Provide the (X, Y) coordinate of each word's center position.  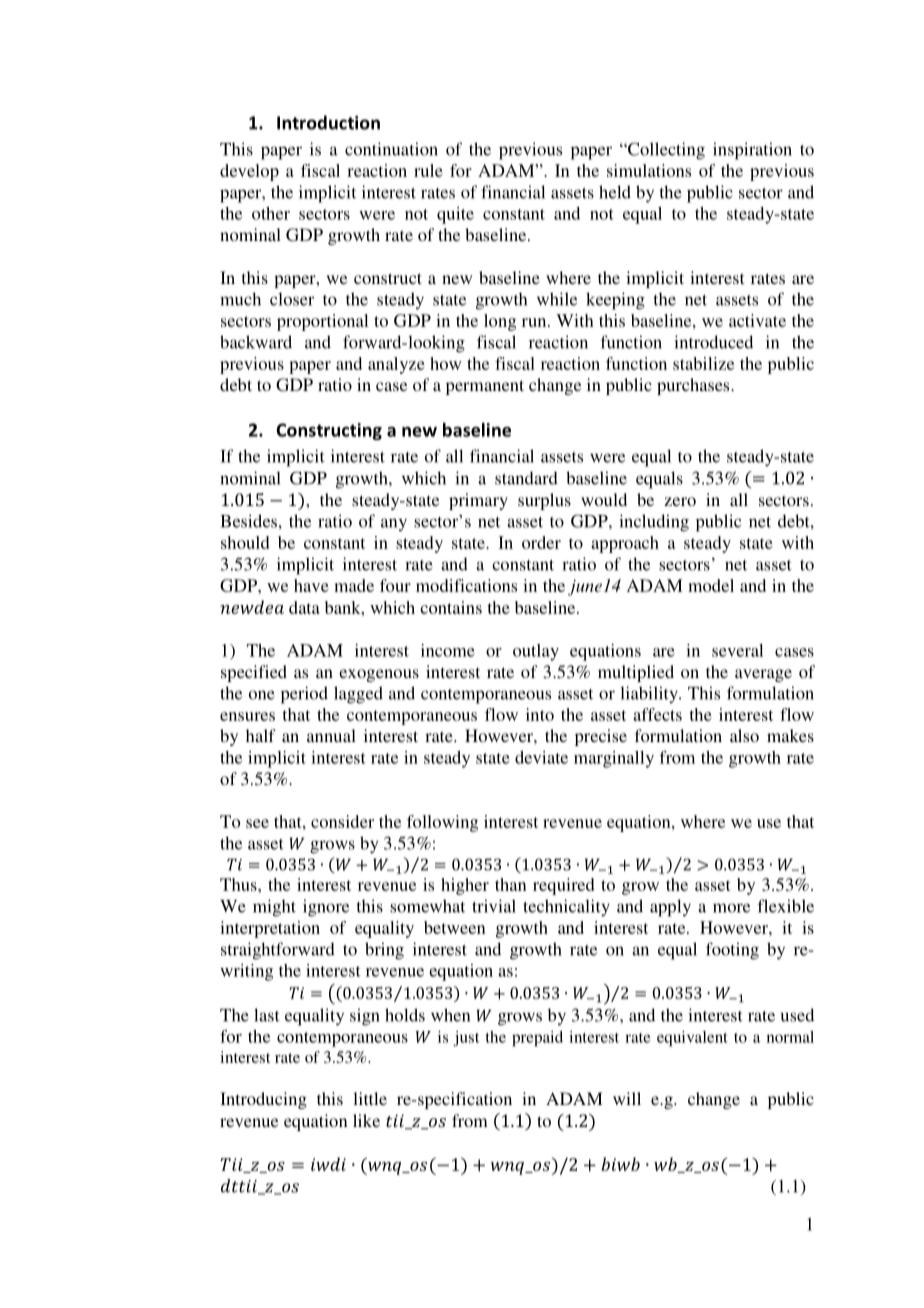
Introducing (263, 1100)
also (744, 735)
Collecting (665, 151)
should (245, 542)
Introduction (328, 122)
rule (428, 170)
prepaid (537, 1039)
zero (680, 501)
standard (526, 478)
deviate (541, 757)
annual (331, 735)
